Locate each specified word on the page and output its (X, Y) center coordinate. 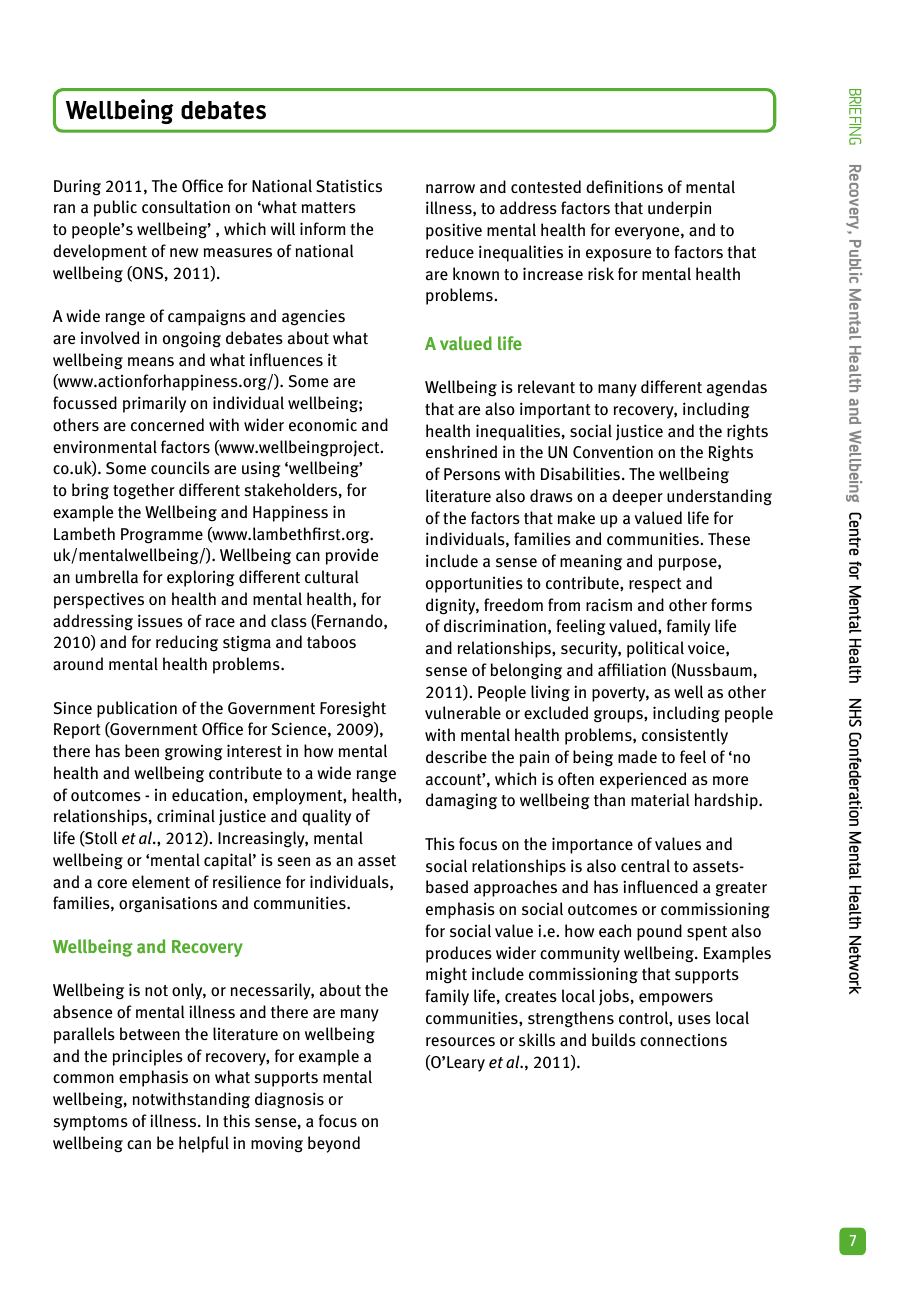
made (637, 757)
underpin (679, 209)
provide (352, 556)
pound (659, 932)
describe (456, 756)
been (142, 750)
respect (655, 585)
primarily (154, 404)
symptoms (91, 1123)
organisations (168, 904)
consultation (186, 207)
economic (323, 425)
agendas (737, 388)
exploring (201, 578)
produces (459, 954)
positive (454, 231)
